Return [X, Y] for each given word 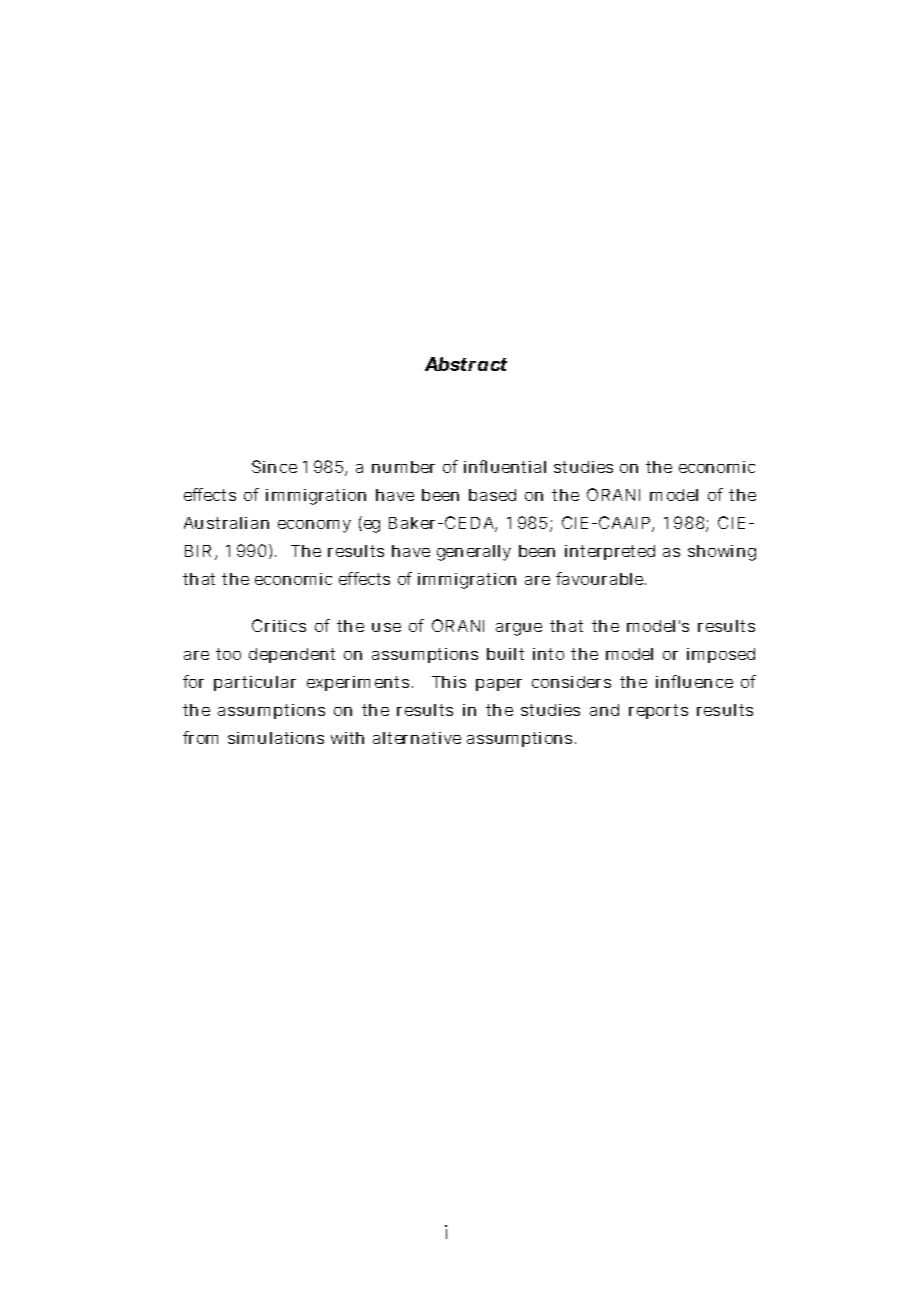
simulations [276, 738]
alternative [417, 738]
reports [658, 711]
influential [505, 466]
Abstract [466, 364]
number [403, 467]
